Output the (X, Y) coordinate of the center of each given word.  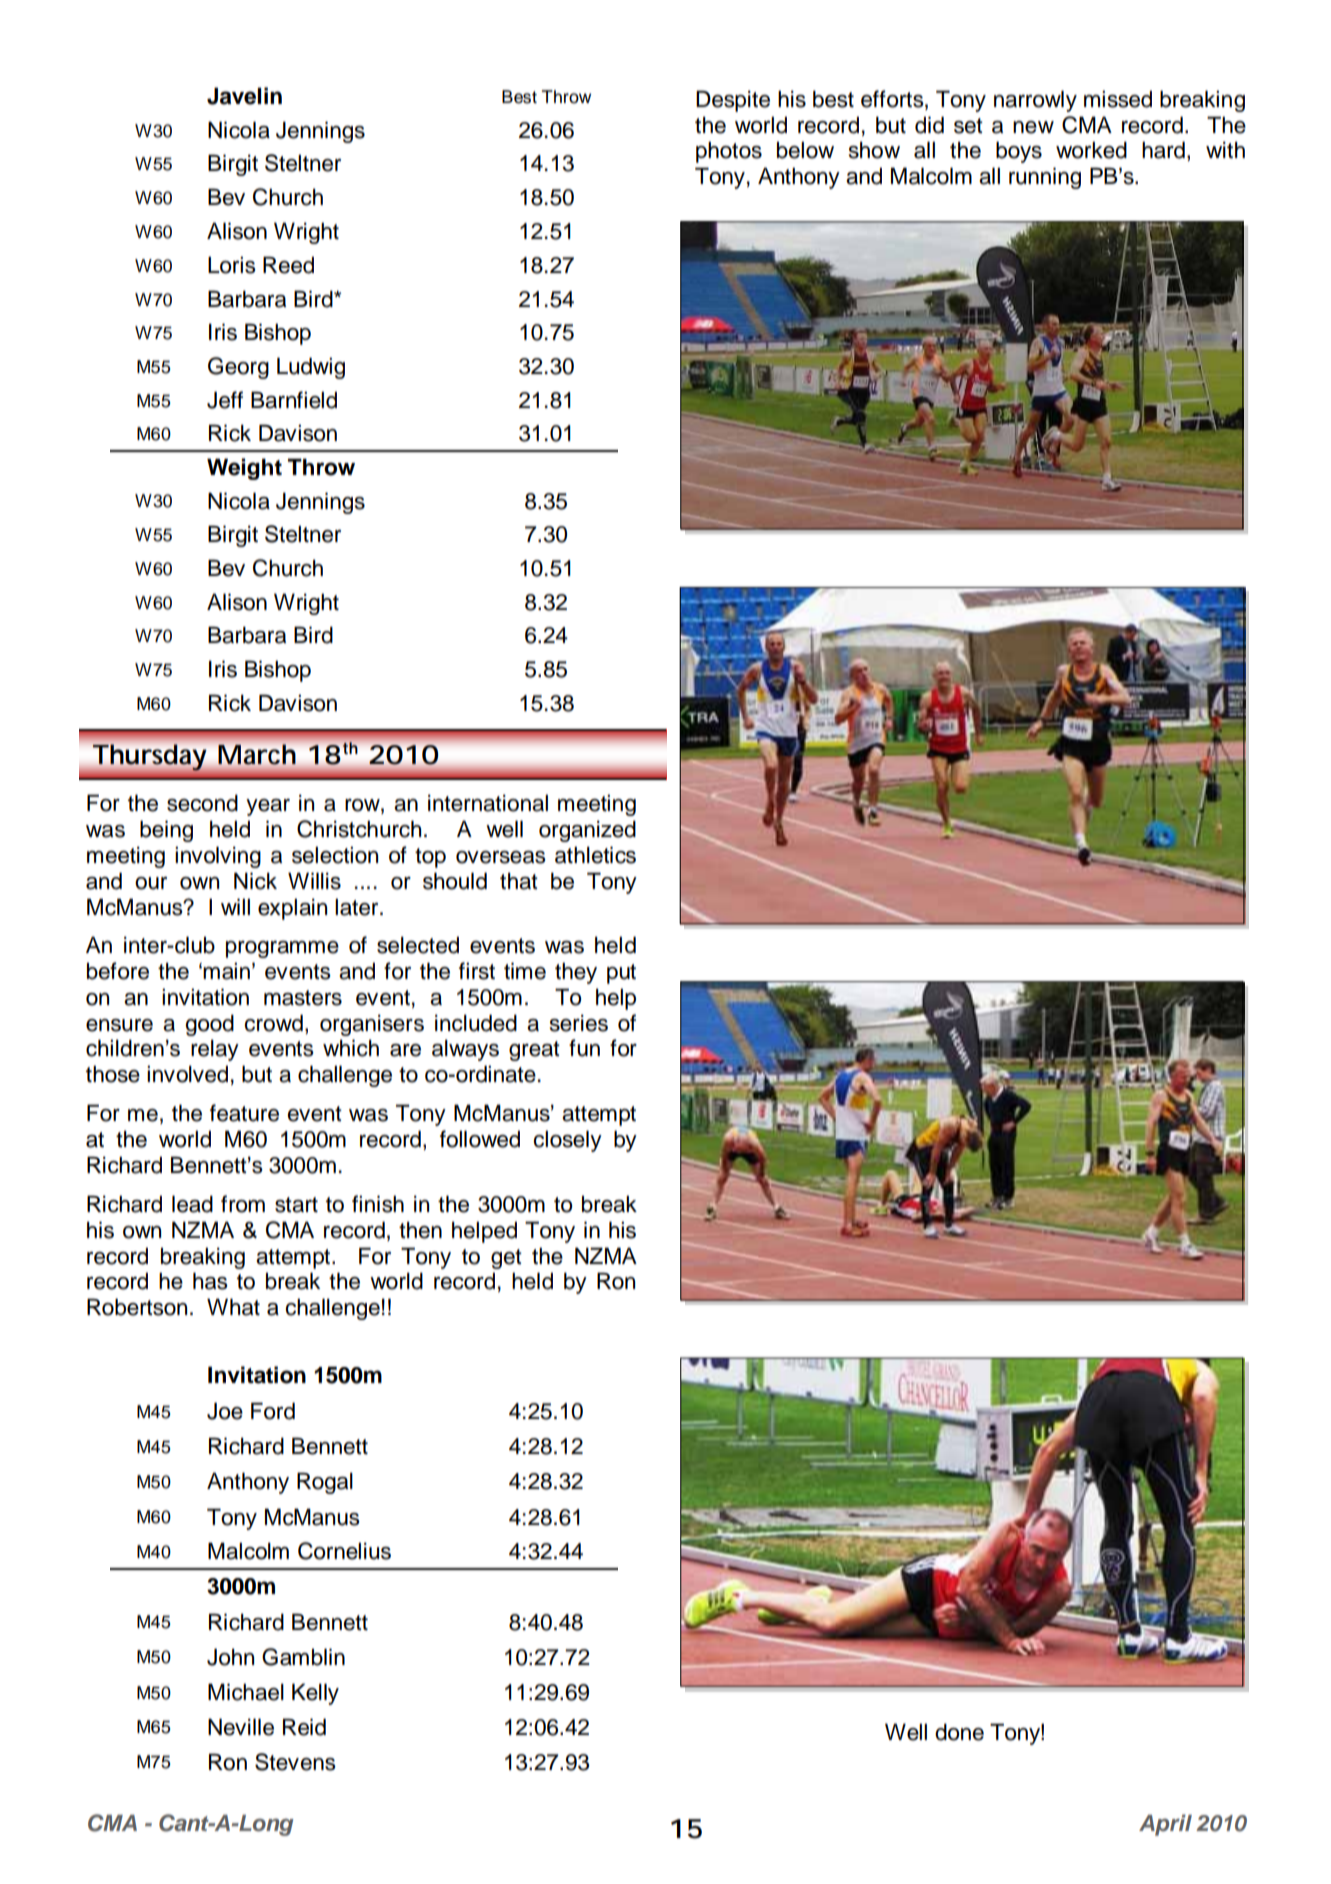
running (1045, 178)
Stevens (295, 1762)
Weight (244, 469)
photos (729, 152)
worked (1091, 150)
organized (587, 831)
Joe (225, 1411)
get (506, 1259)
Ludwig (311, 368)
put (621, 974)
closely (567, 1141)
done (959, 1732)
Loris (232, 265)
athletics (595, 855)
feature (244, 1113)
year (268, 807)
